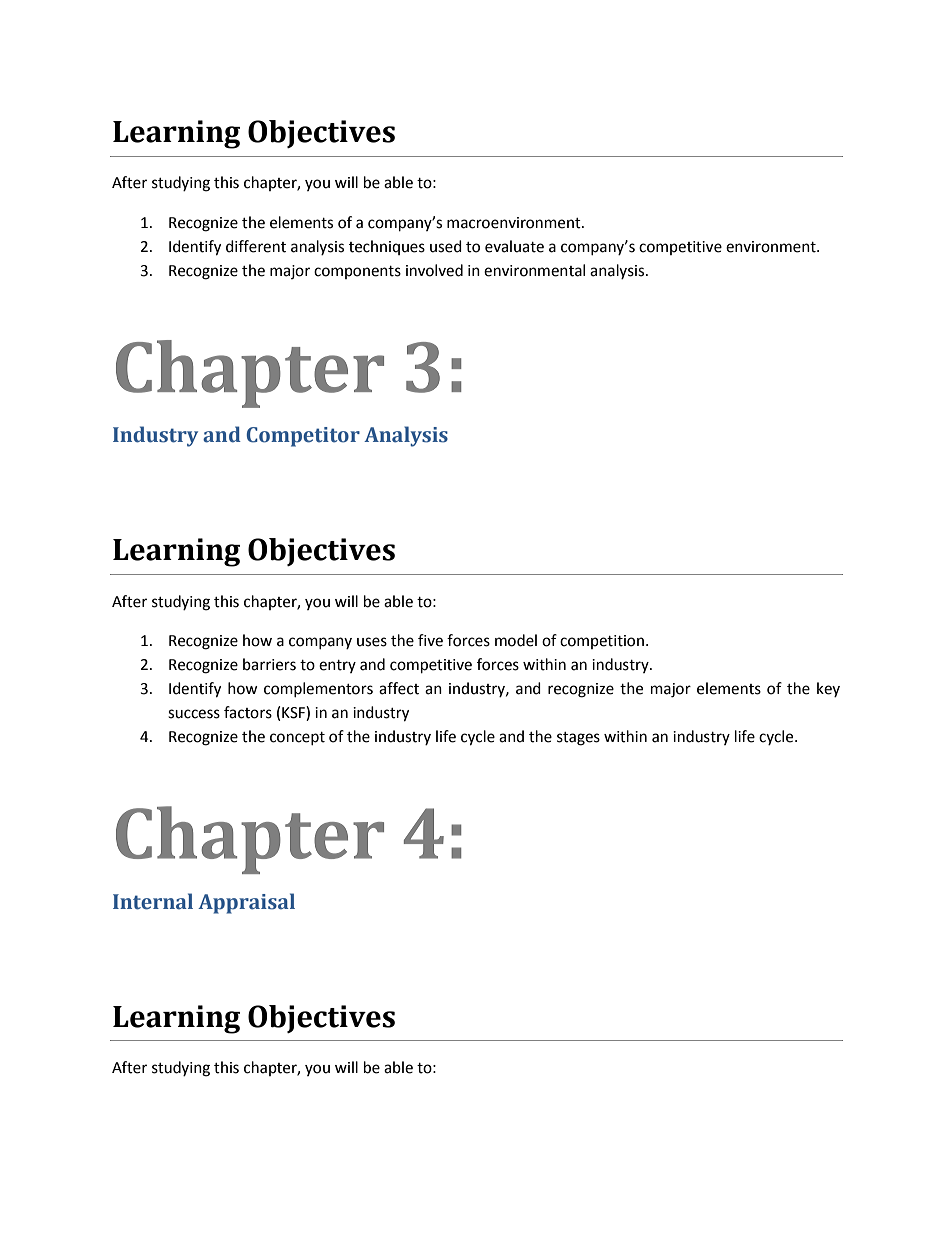  Describe the element at coordinates (269, 664) in the screenshot. I see `barriers` at that location.
